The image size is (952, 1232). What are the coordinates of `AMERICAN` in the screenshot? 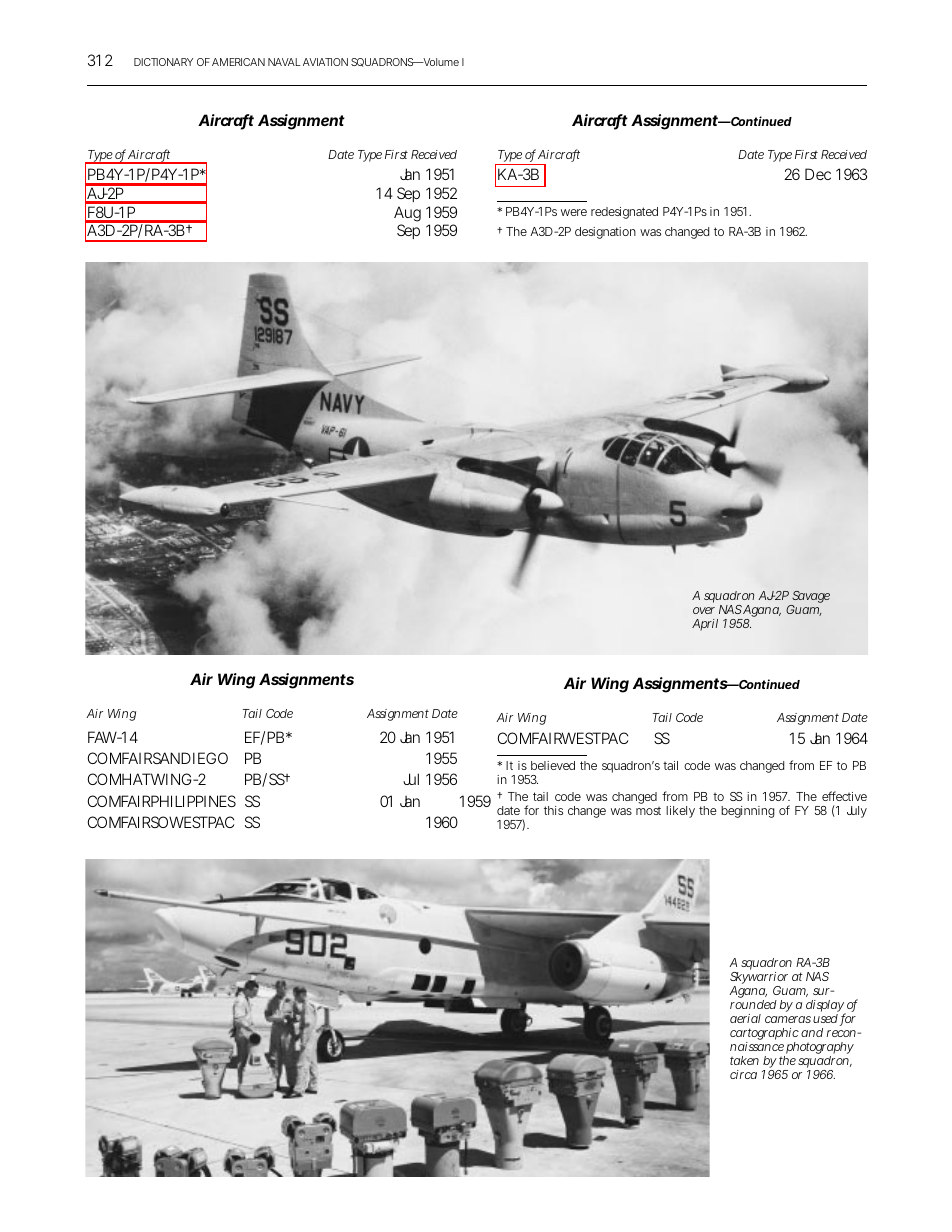 It's located at (238, 62).
